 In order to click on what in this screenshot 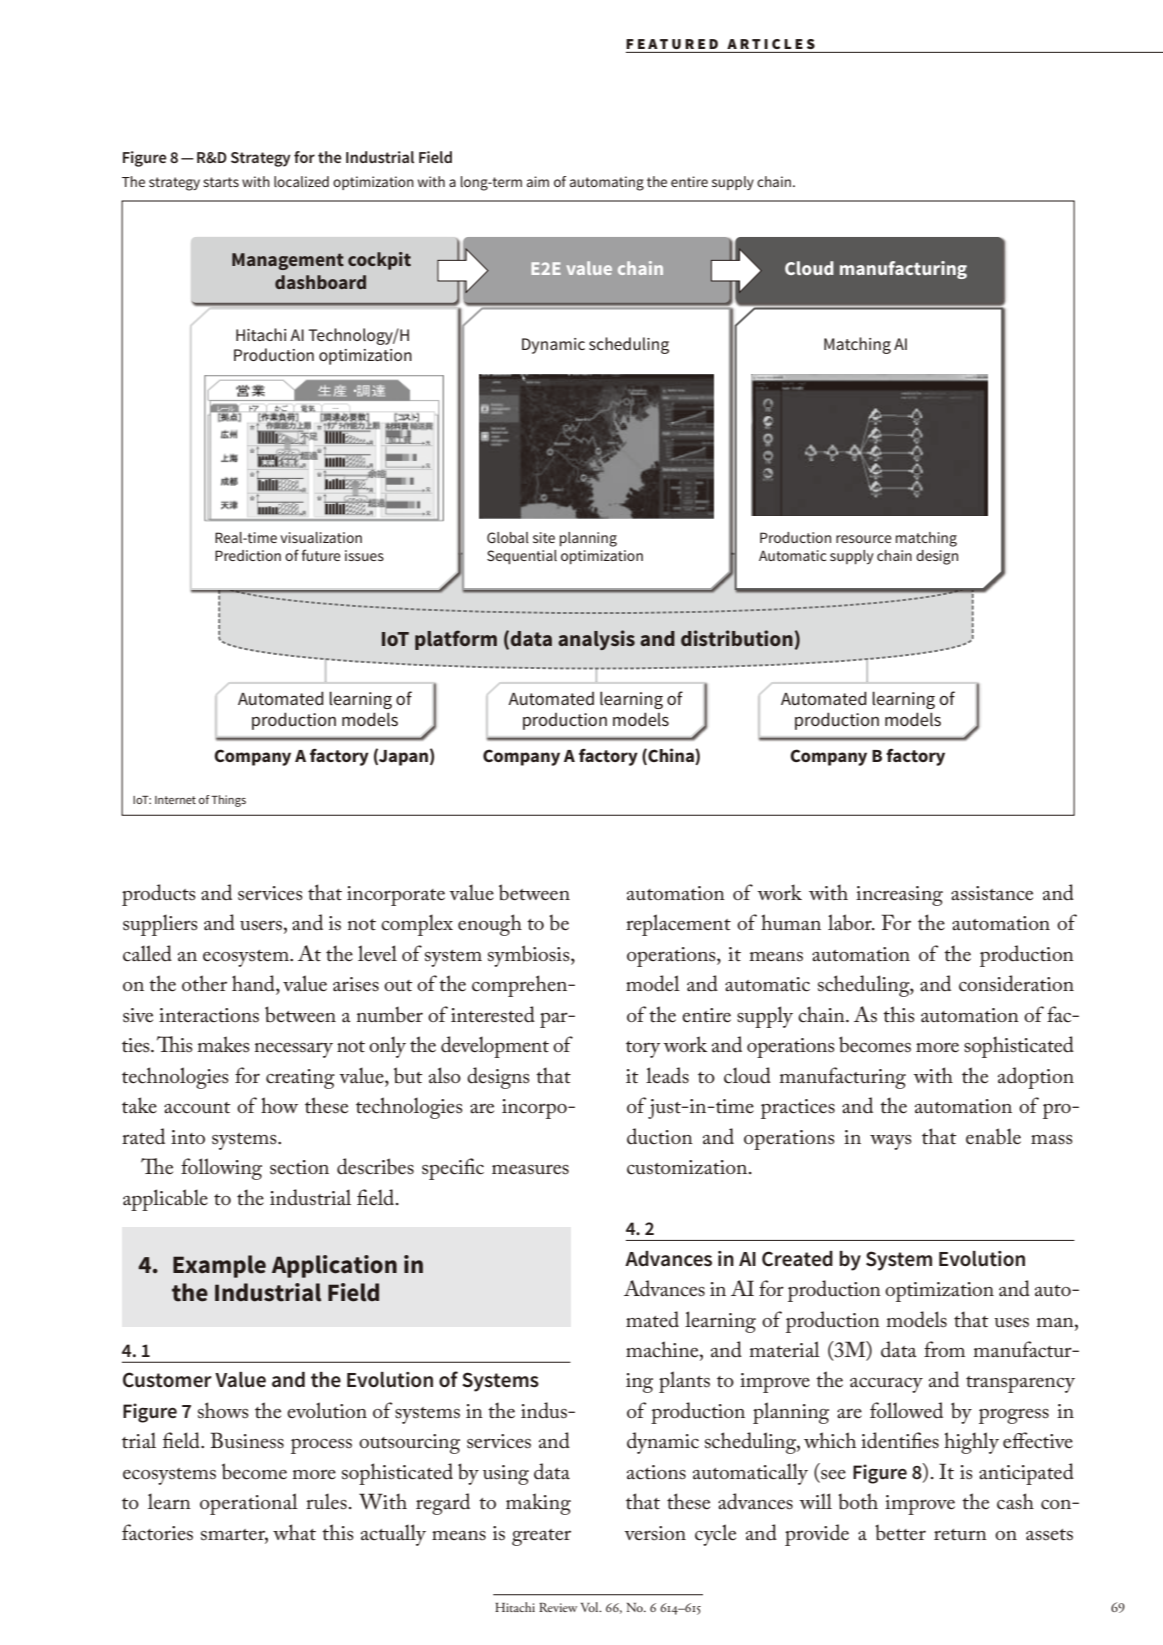, I will do `click(294, 1532)`.
